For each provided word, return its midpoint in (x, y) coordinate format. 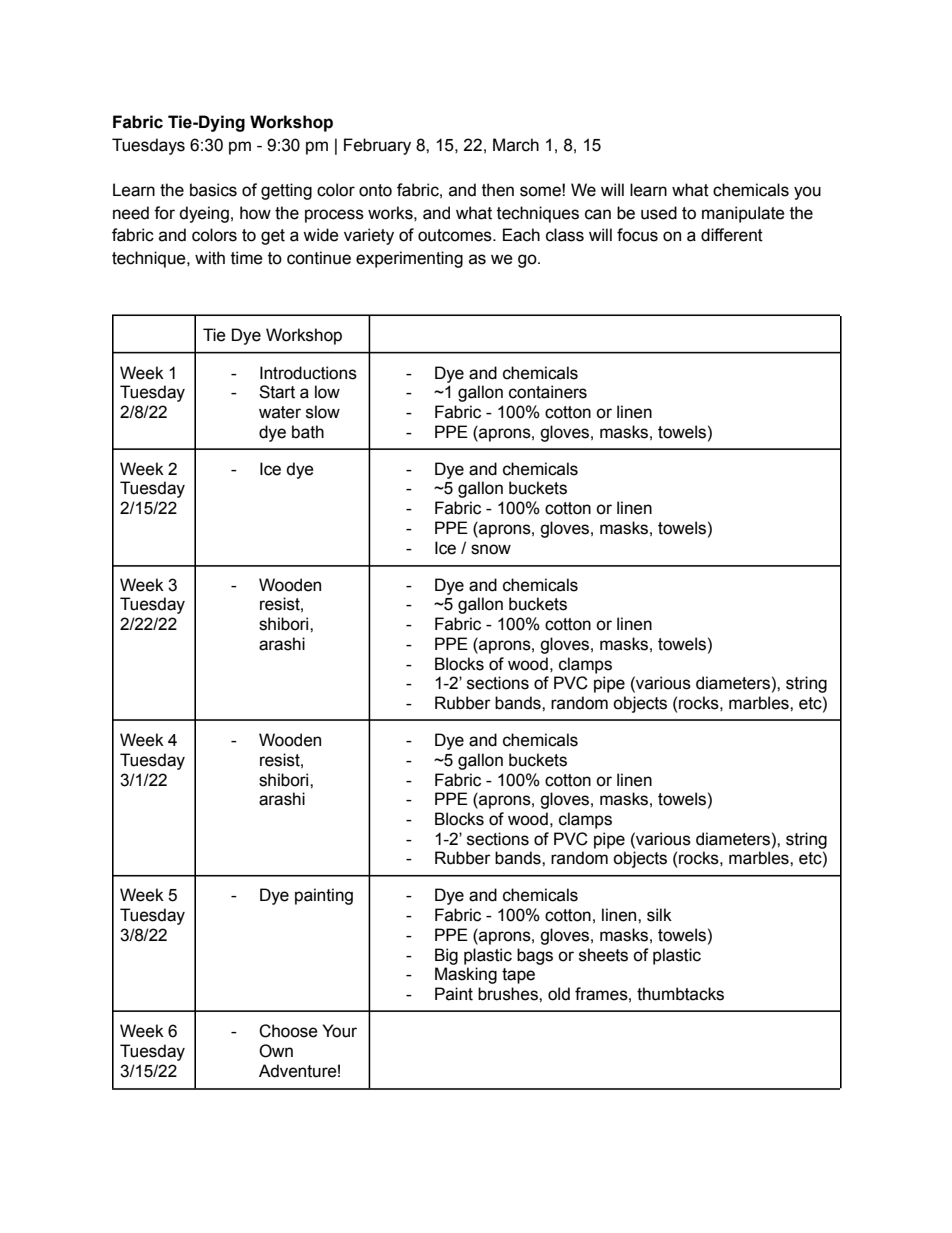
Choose (288, 1031)
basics (213, 190)
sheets (603, 955)
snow (491, 549)
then (498, 190)
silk (659, 915)
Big (446, 956)
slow (323, 412)
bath (308, 432)
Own (276, 1051)
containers (548, 392)
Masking (466, 975)
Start (277, 392)
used (659, 213)
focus (637, 235)
